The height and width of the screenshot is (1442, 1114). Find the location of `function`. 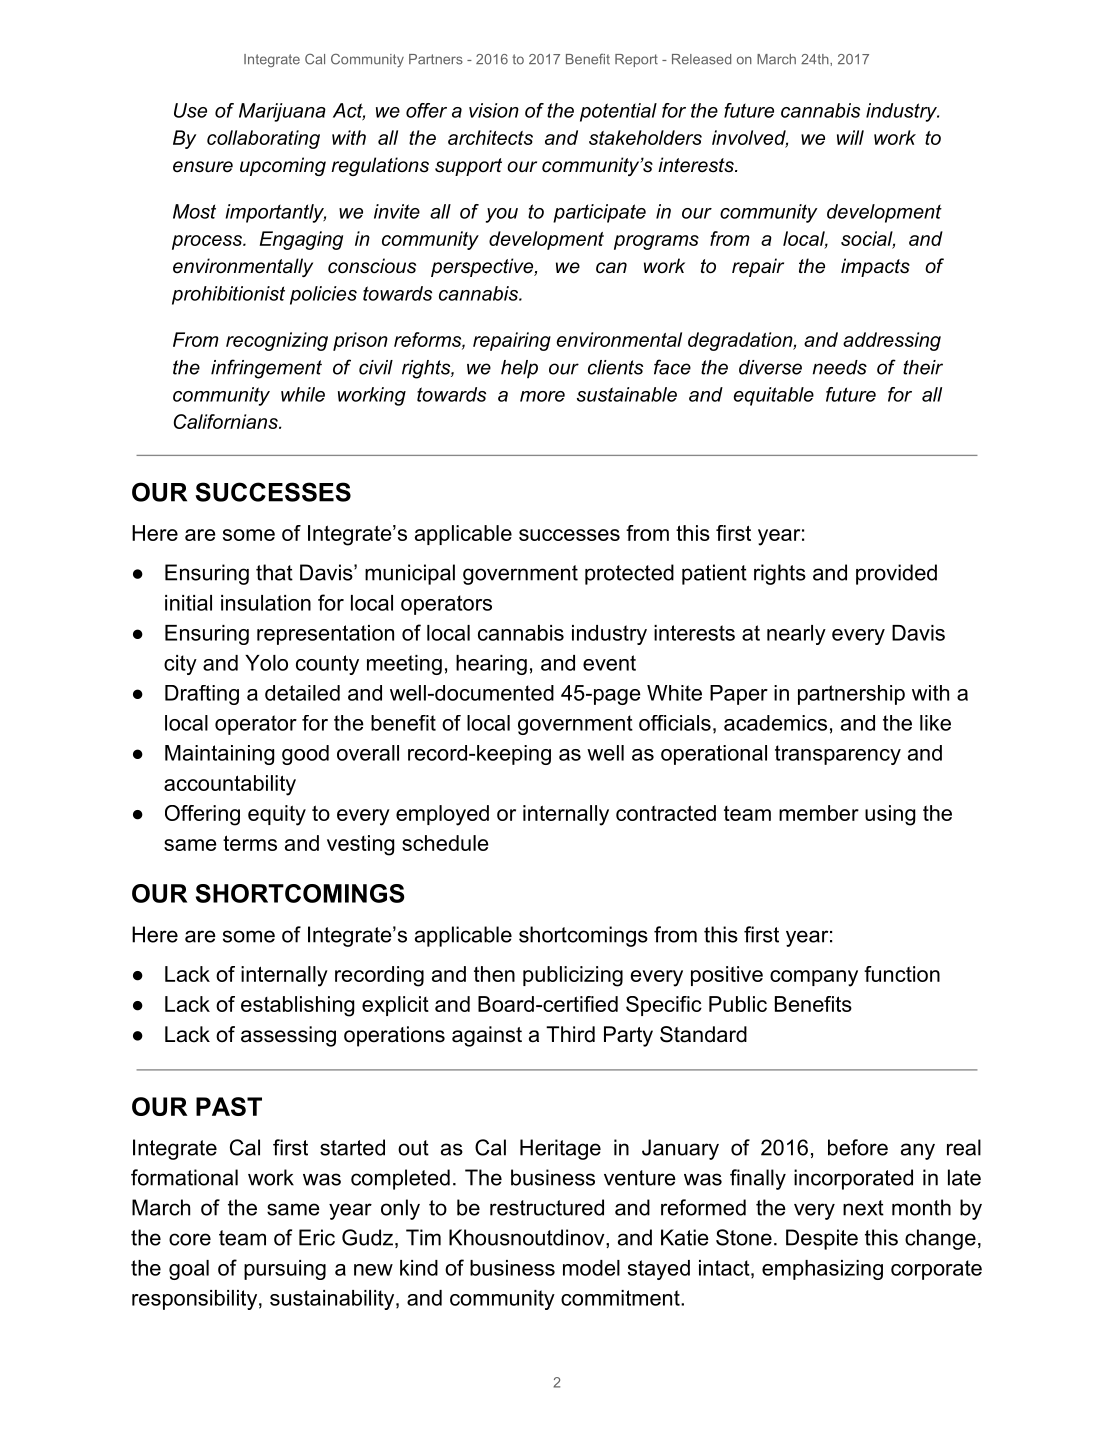

function is located at coordinates (902, 974).
